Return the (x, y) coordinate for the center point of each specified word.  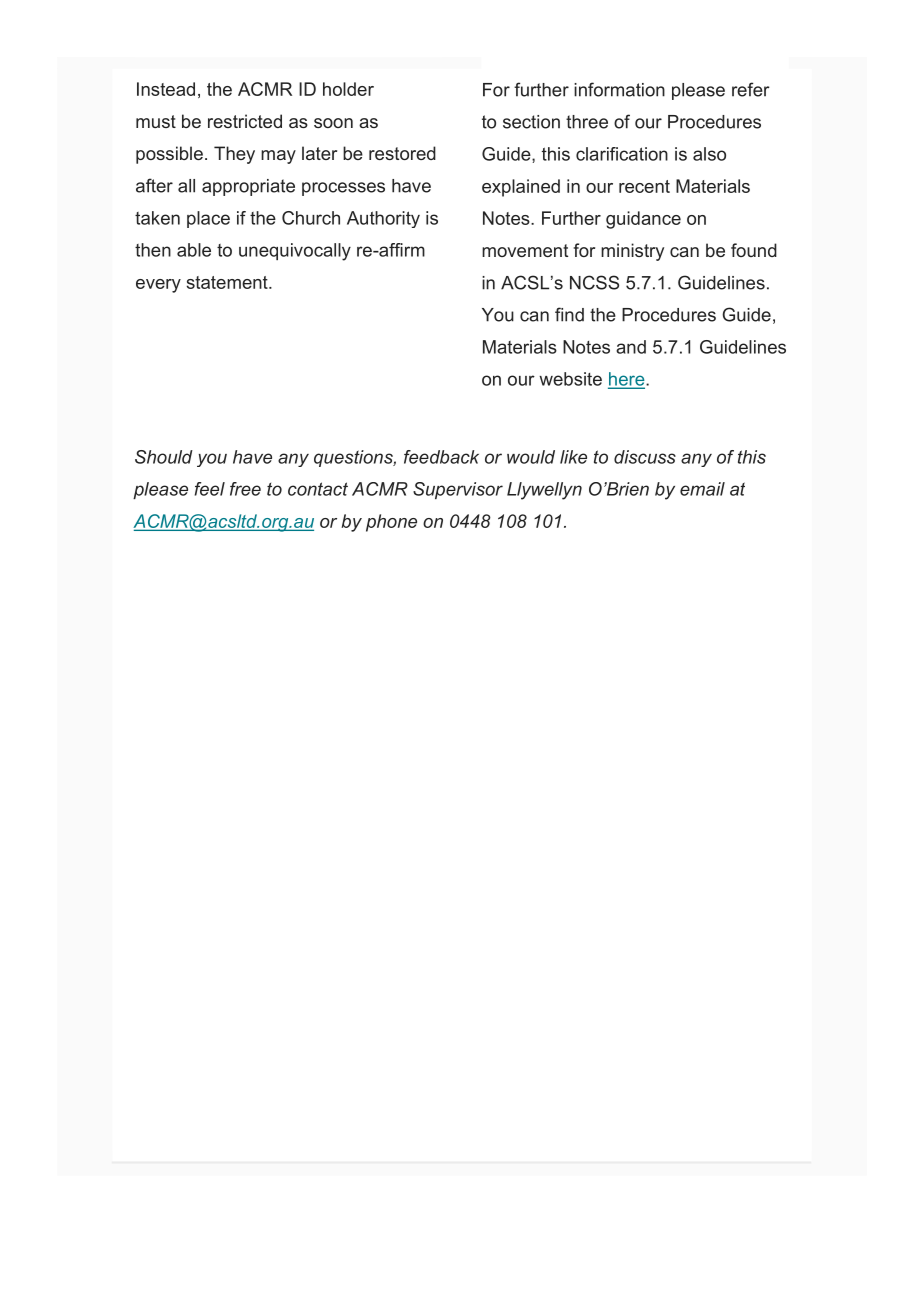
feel (210, 489)
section (531, 122)
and (631, 347)
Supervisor (458, 490)
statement (228, 282)
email (702, 489)
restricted (245, 121)
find (569, 314)
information (619, 89)
